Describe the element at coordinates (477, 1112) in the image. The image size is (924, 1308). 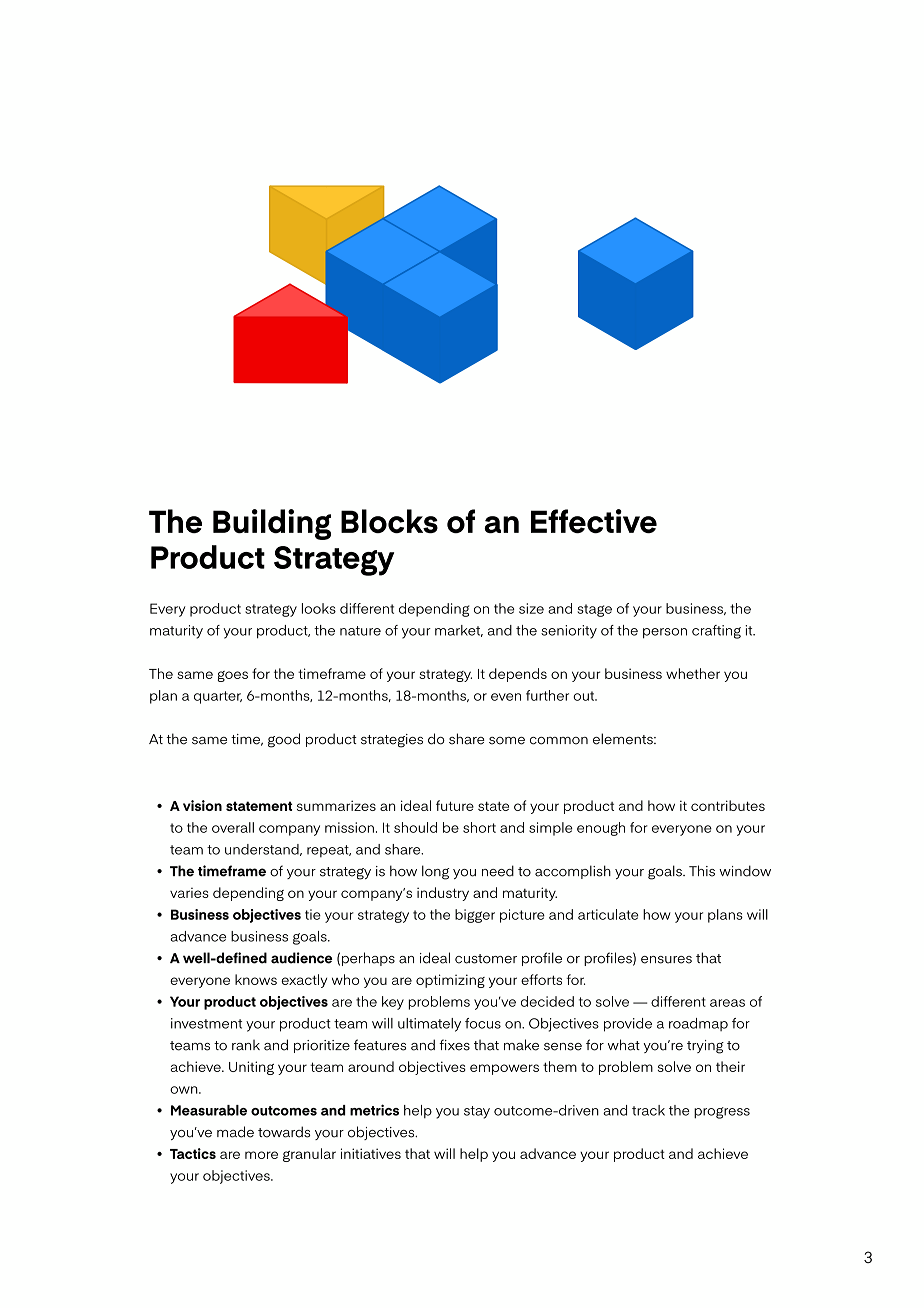
I see `stay` at that location.
